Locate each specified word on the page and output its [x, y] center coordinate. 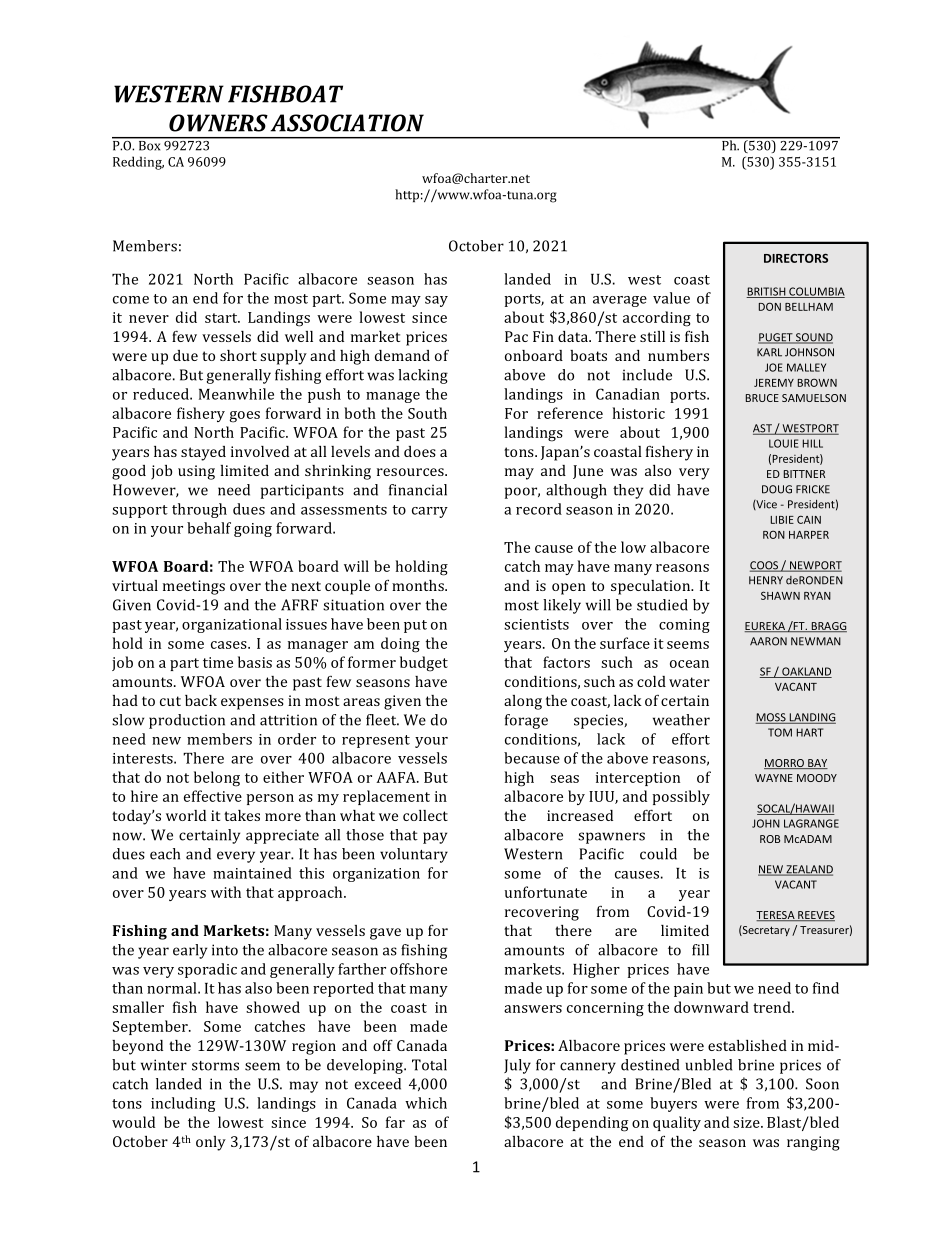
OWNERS [218, 123]
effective [213, 796]
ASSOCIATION [347, 123]
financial [418, 490]
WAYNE [774, 778]
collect [425, 815]
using [196, 472]
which [426, 1103]
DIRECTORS [796, 258]
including [183, 1104]
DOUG [777, 489]
